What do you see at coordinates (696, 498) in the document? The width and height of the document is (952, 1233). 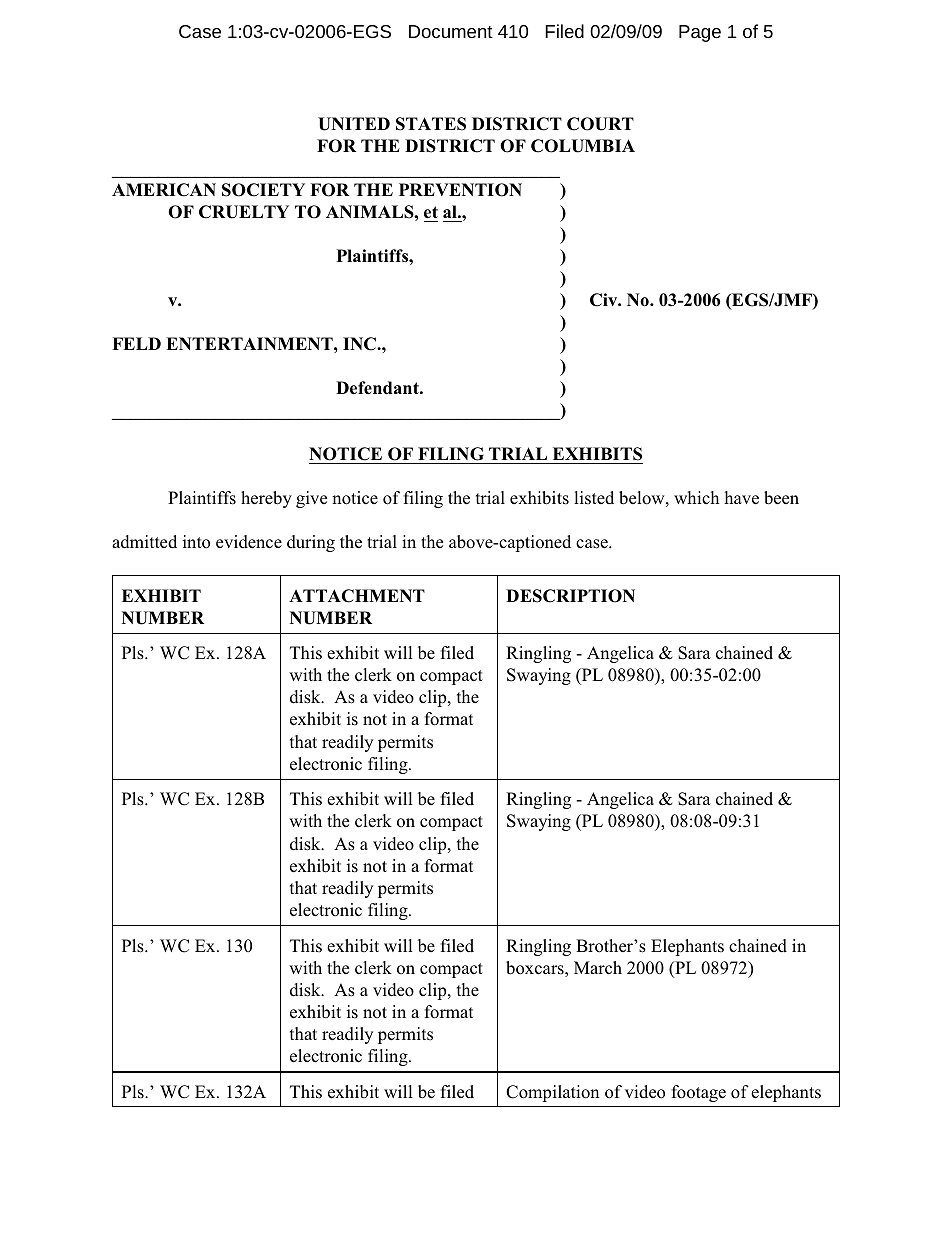 I see `which` at bounding box center [696, 498].
